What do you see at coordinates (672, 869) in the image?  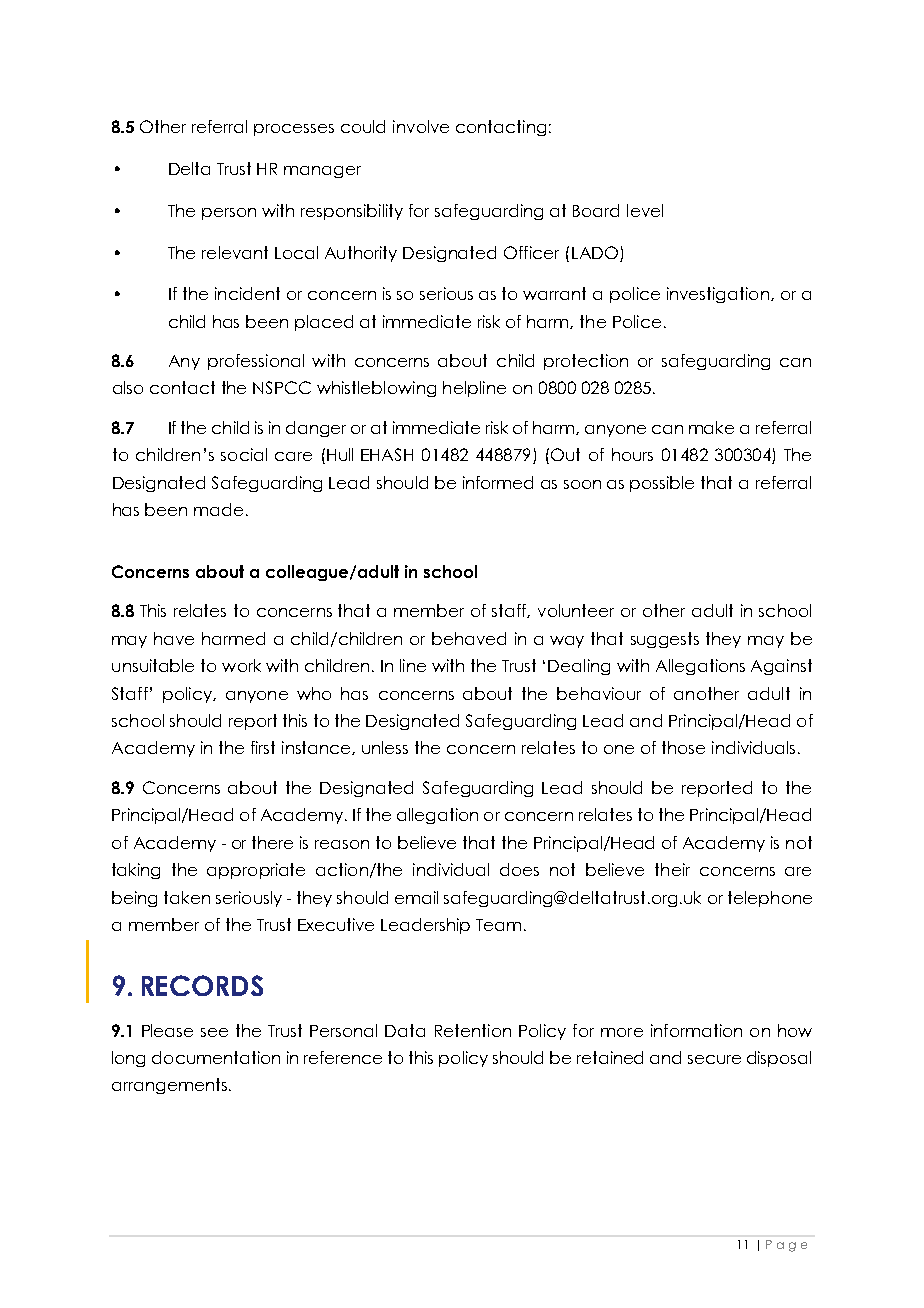 I see `their` at bounding box center [672, 869].
